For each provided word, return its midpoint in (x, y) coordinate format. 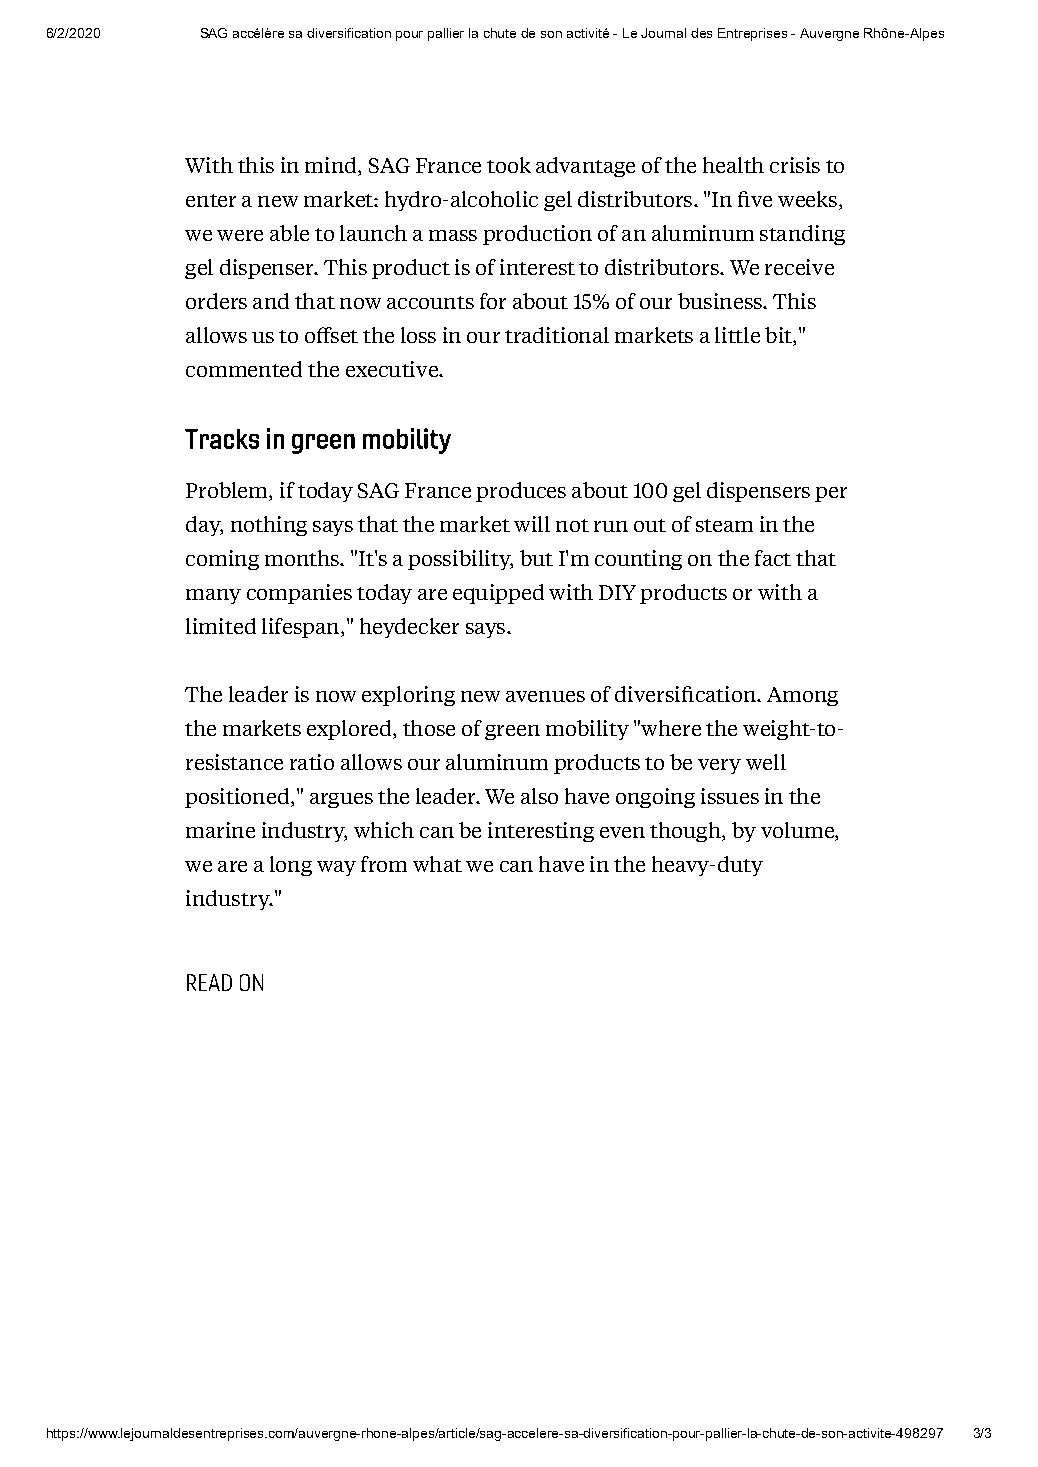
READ (209, 982)
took (509, 165)
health (733, 165)
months (303, 558)
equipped (498, 594)
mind (332, 166)
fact (773, 558)
